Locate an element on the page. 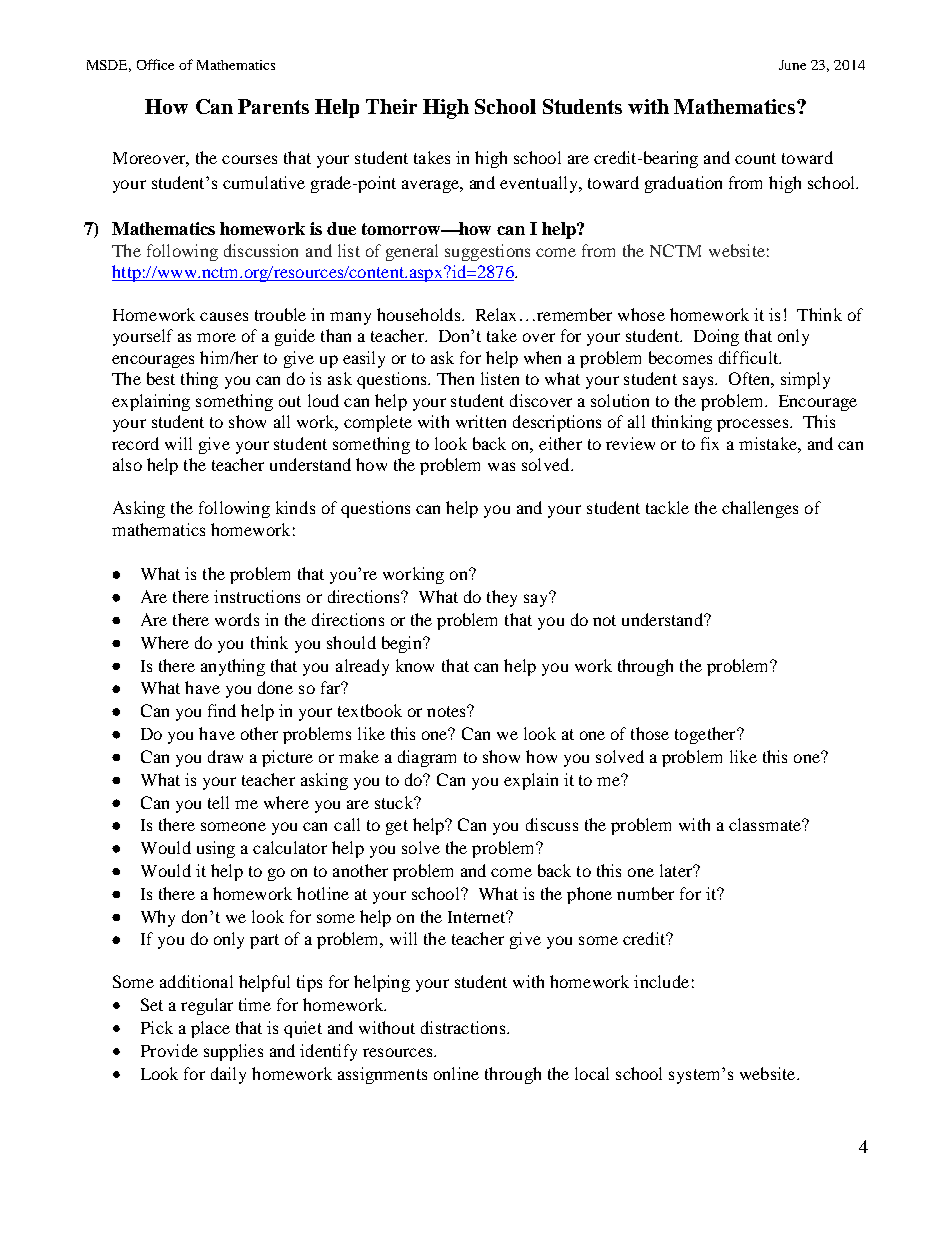 Image resolution: width=952 pixels, height=1233 pixels. find is located at coordinates (222, 710).
